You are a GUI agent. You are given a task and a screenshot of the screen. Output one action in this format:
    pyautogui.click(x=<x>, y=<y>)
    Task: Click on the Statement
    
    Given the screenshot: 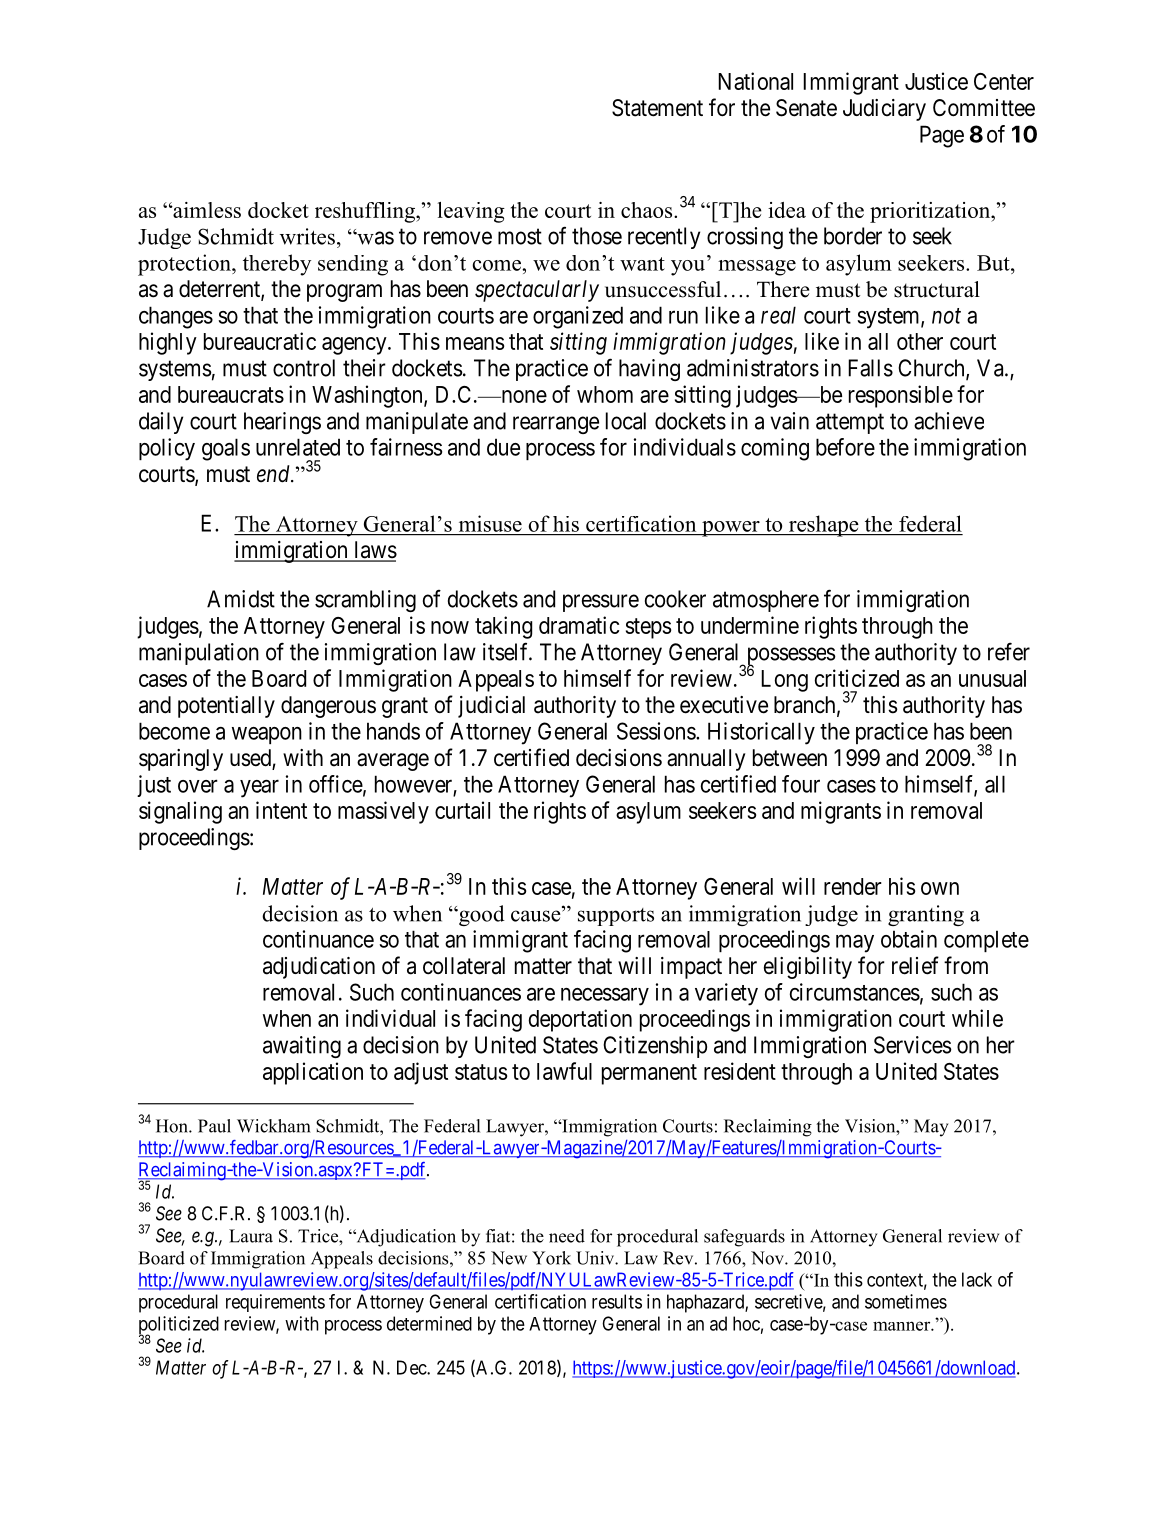 What is the action you would take?
    pyautogui.click(x=657, y=108)
